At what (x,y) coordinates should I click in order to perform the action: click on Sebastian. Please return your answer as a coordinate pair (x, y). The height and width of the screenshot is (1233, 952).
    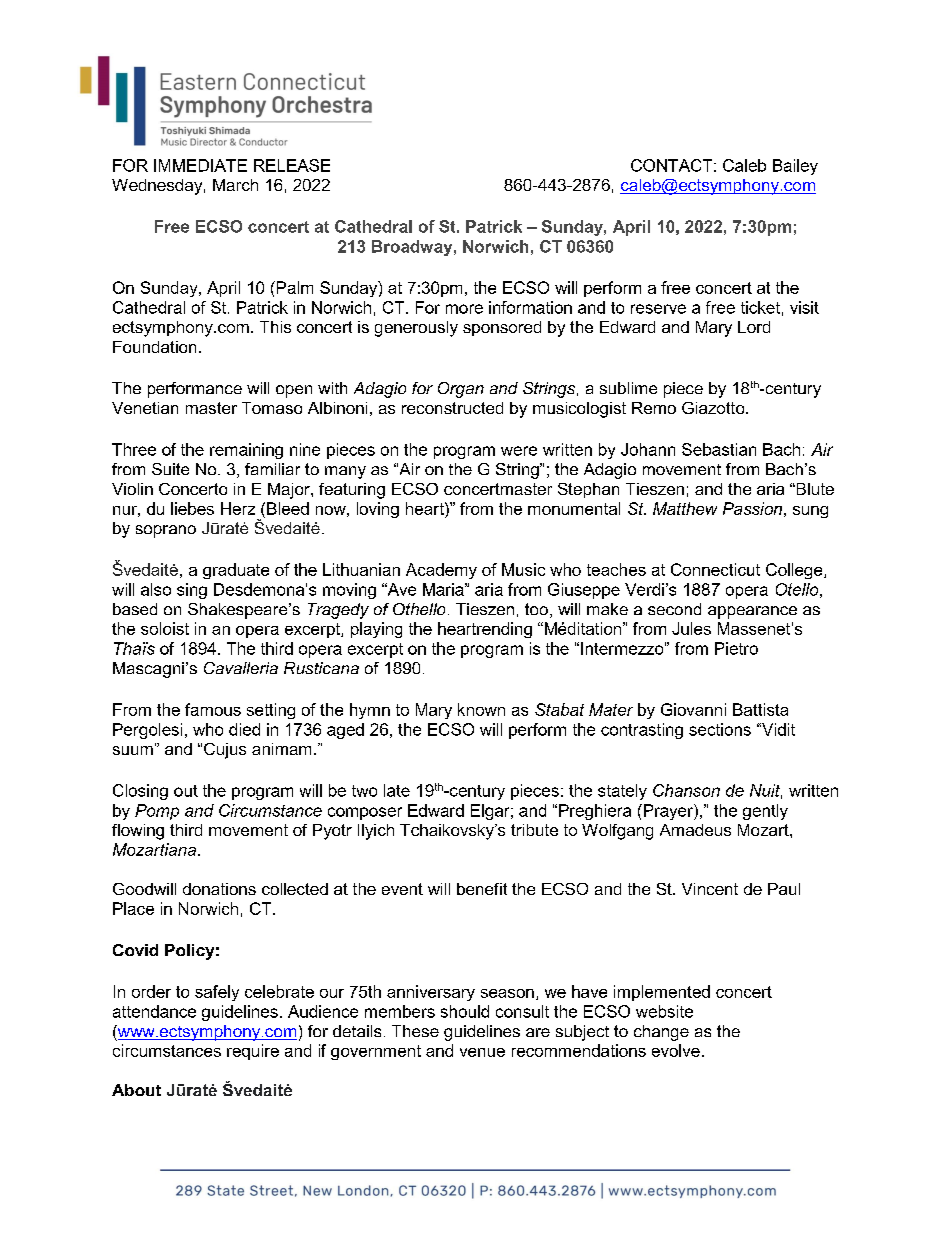
    Looking at the image, I should click on (719, 449).
